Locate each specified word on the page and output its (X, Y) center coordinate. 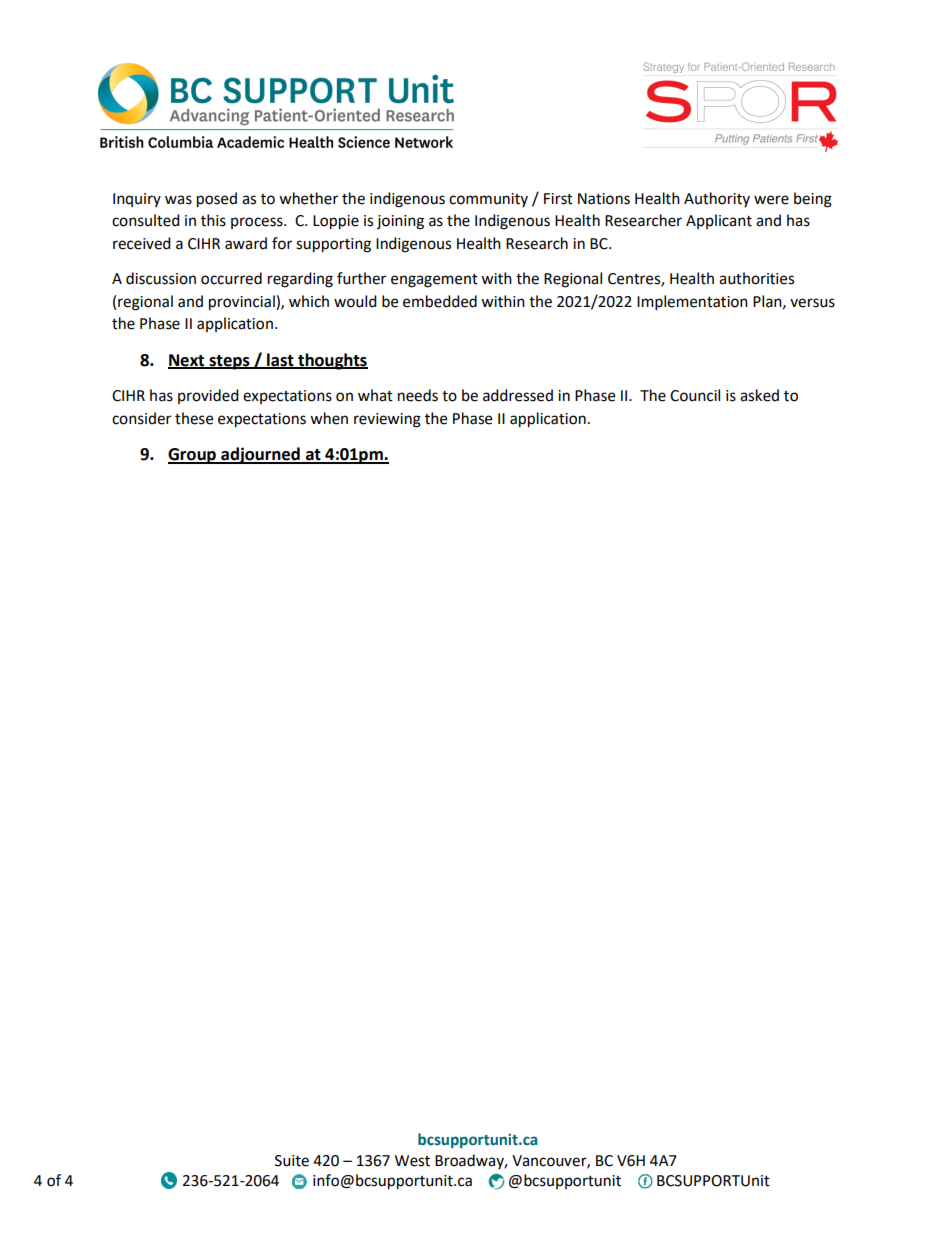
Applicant (719, 221)
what (375, 395)
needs (418, 395)
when (329, 418)
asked (759, 395)
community (488, 200)
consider (141, 418)
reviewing (387, 420)
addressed (518, 395)
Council (695, 395)
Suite (292, 1161)
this (213, 220)
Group (193, 456)
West (412, 1161)
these (194, 418)
